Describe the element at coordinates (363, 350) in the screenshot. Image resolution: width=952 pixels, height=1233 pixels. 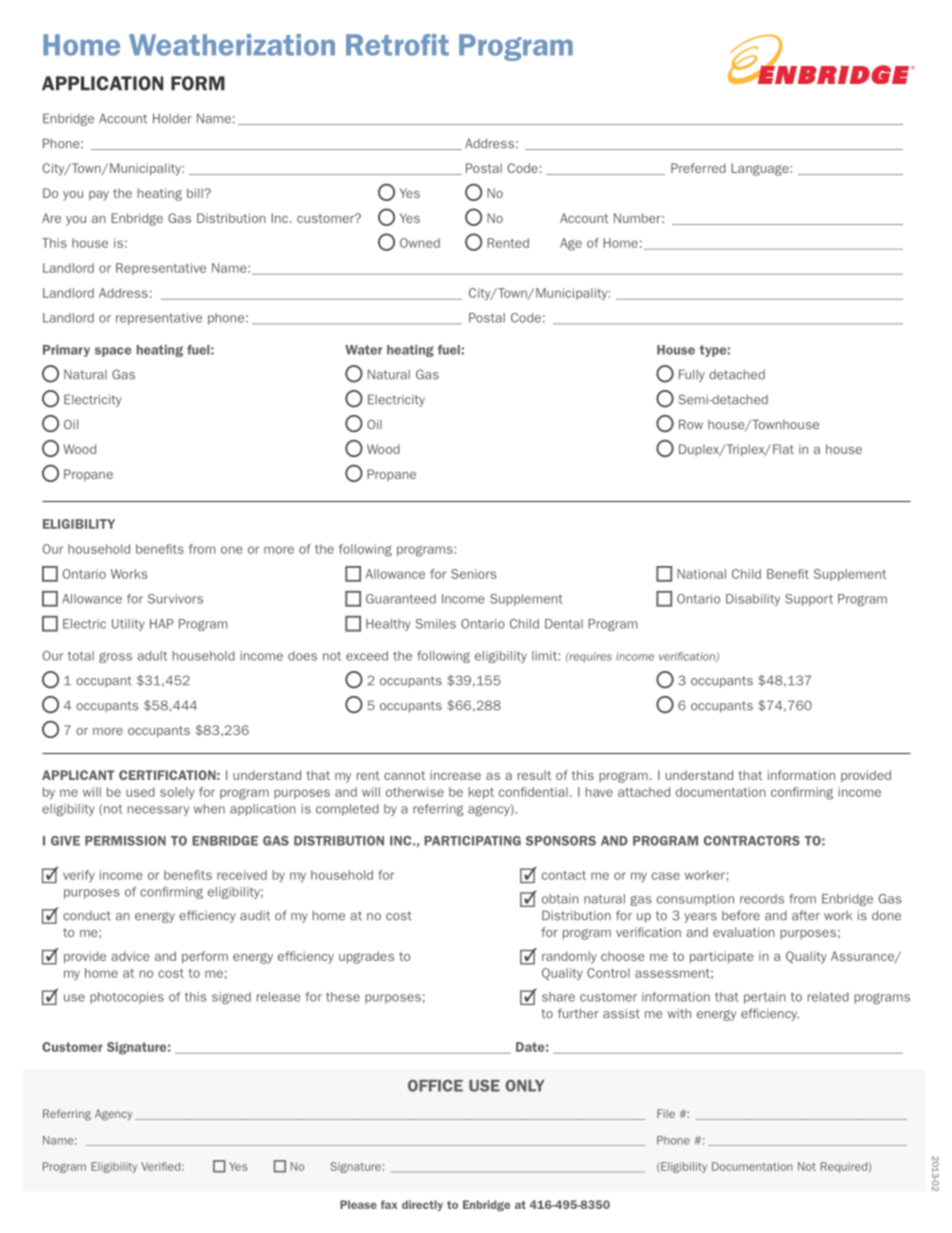
I see `Water` at that location.
